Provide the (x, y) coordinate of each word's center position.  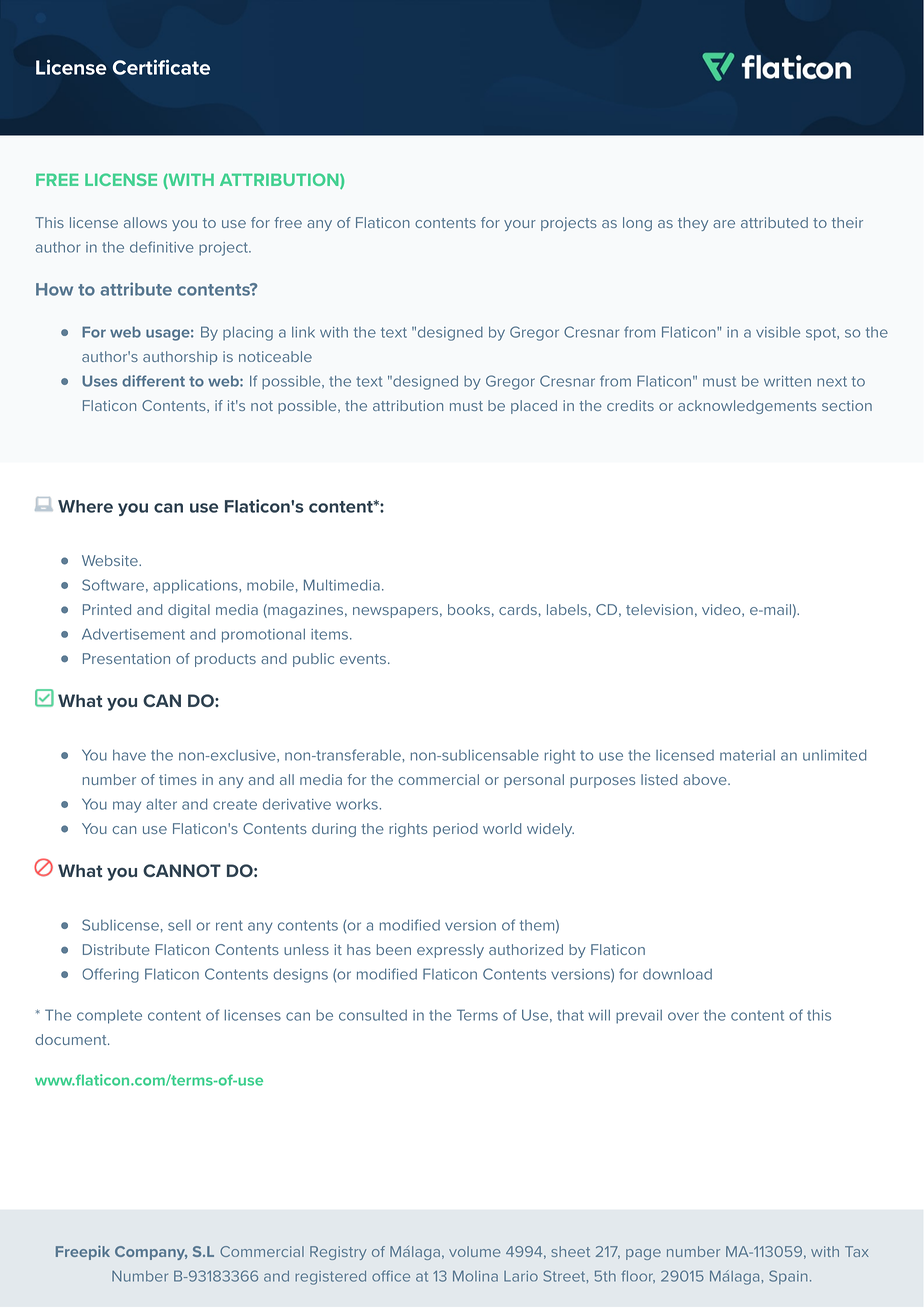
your (520, 225)
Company (151, 1253)
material (747, 755)
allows (145, 222)
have (129, 755)
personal (534, 781)
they (693, 224)
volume (475, 1251)
